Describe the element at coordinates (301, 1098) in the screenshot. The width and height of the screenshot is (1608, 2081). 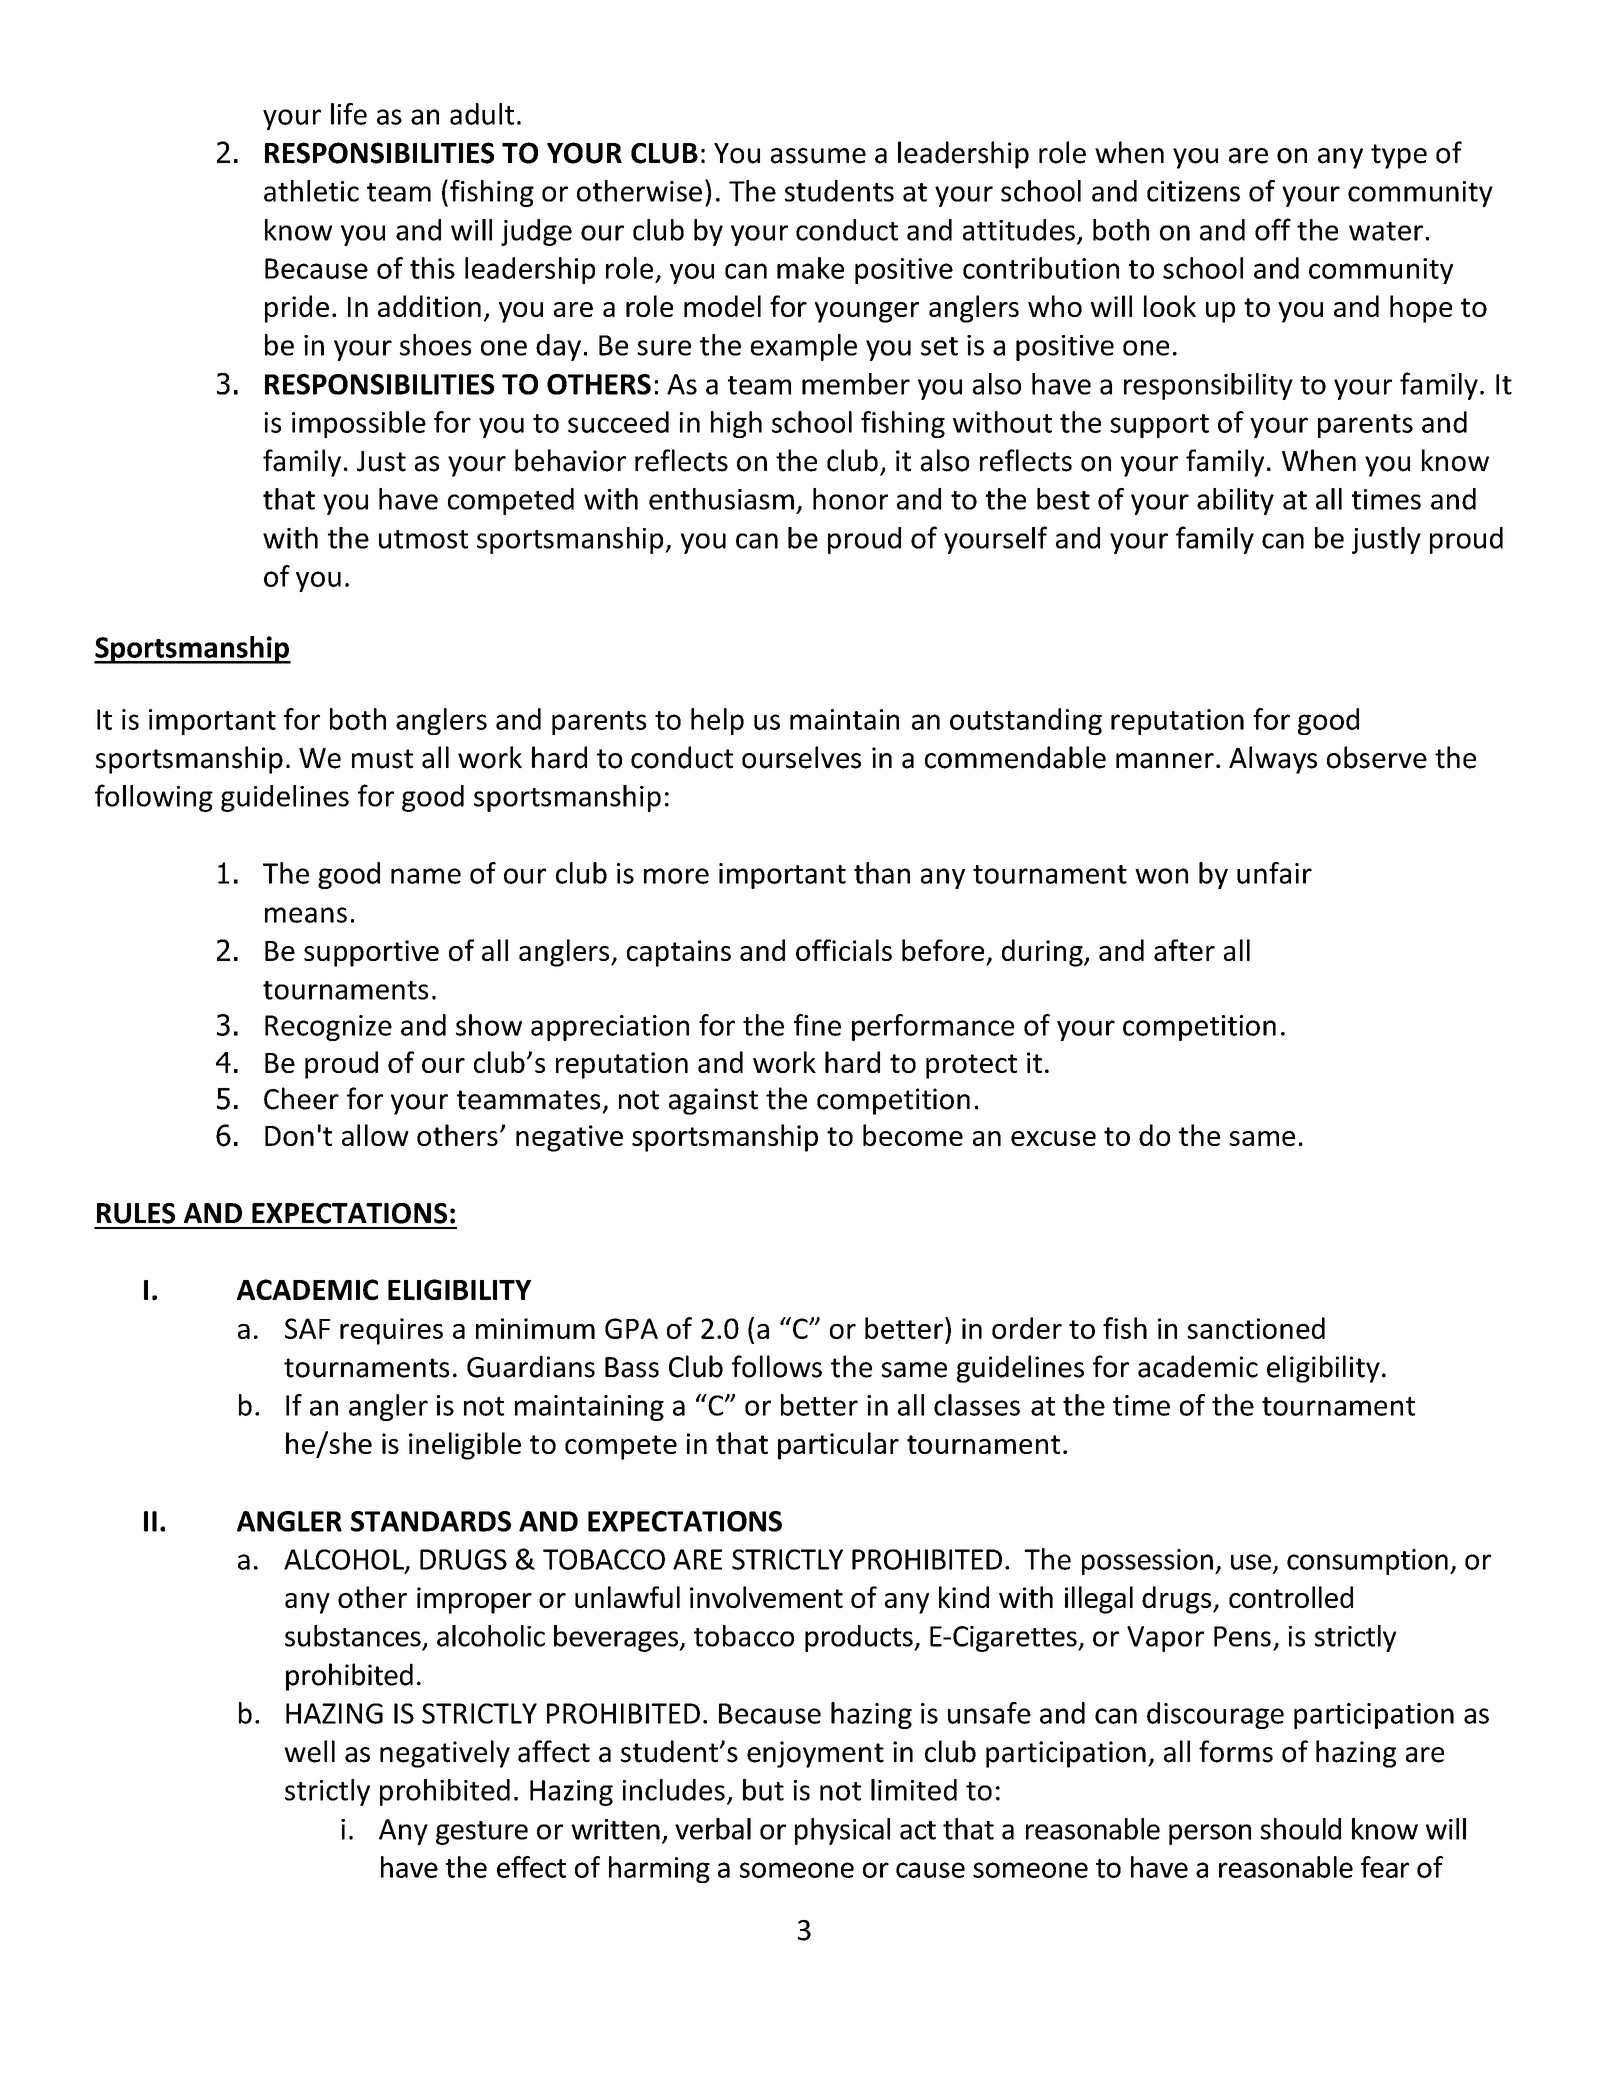
I see `Cheer` at that location.
